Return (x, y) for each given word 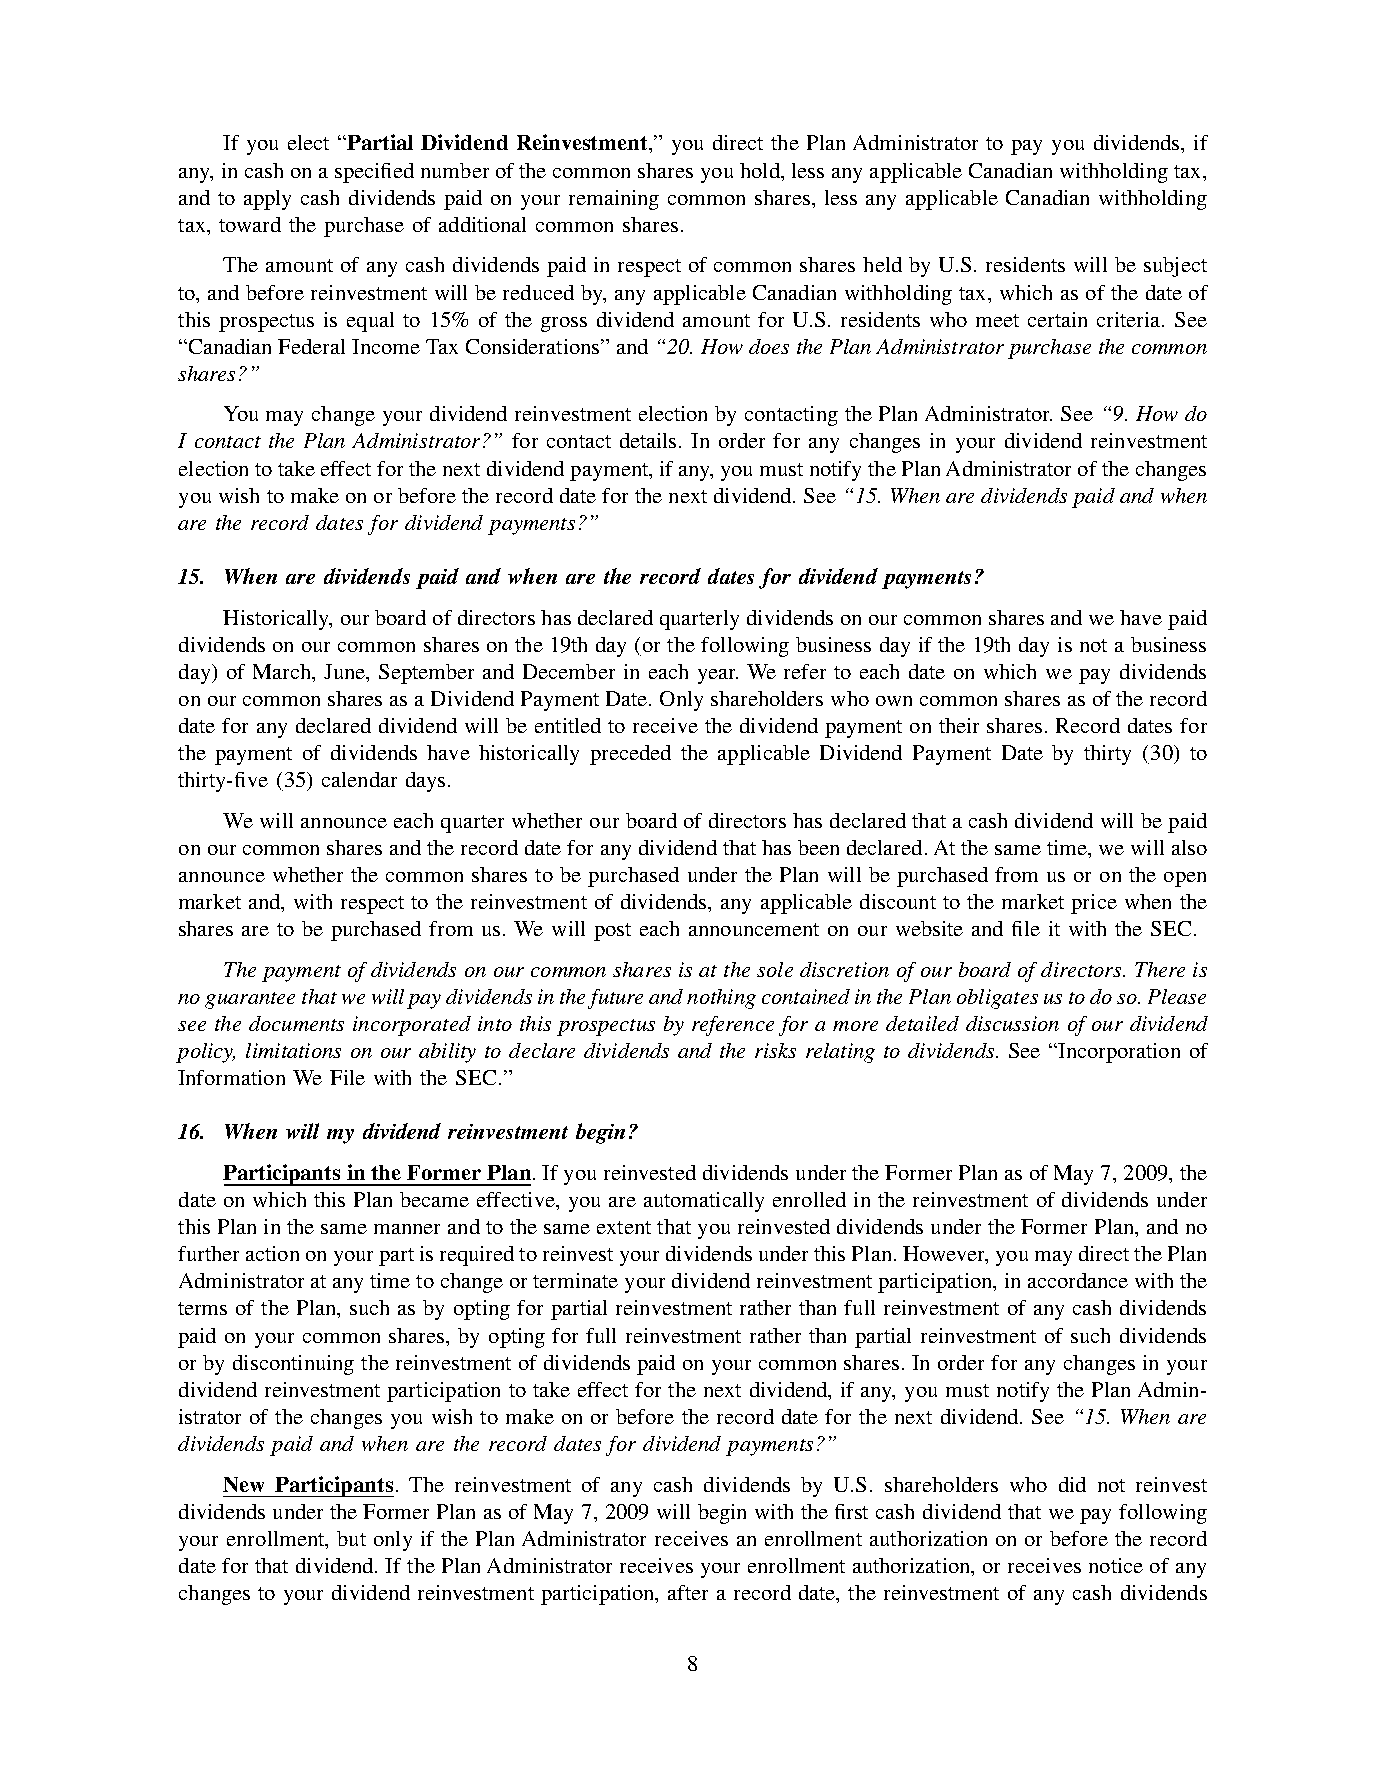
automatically (704, 1202)
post (612, 932)
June (345, 671)
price (1094, 904)
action (272, 1253)
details (650, 440)
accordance (1078, 1280)
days (425, 782)
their (959, 725)
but (351, 1538)
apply (267, 200)
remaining (614, 200)
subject (1175, 267)
